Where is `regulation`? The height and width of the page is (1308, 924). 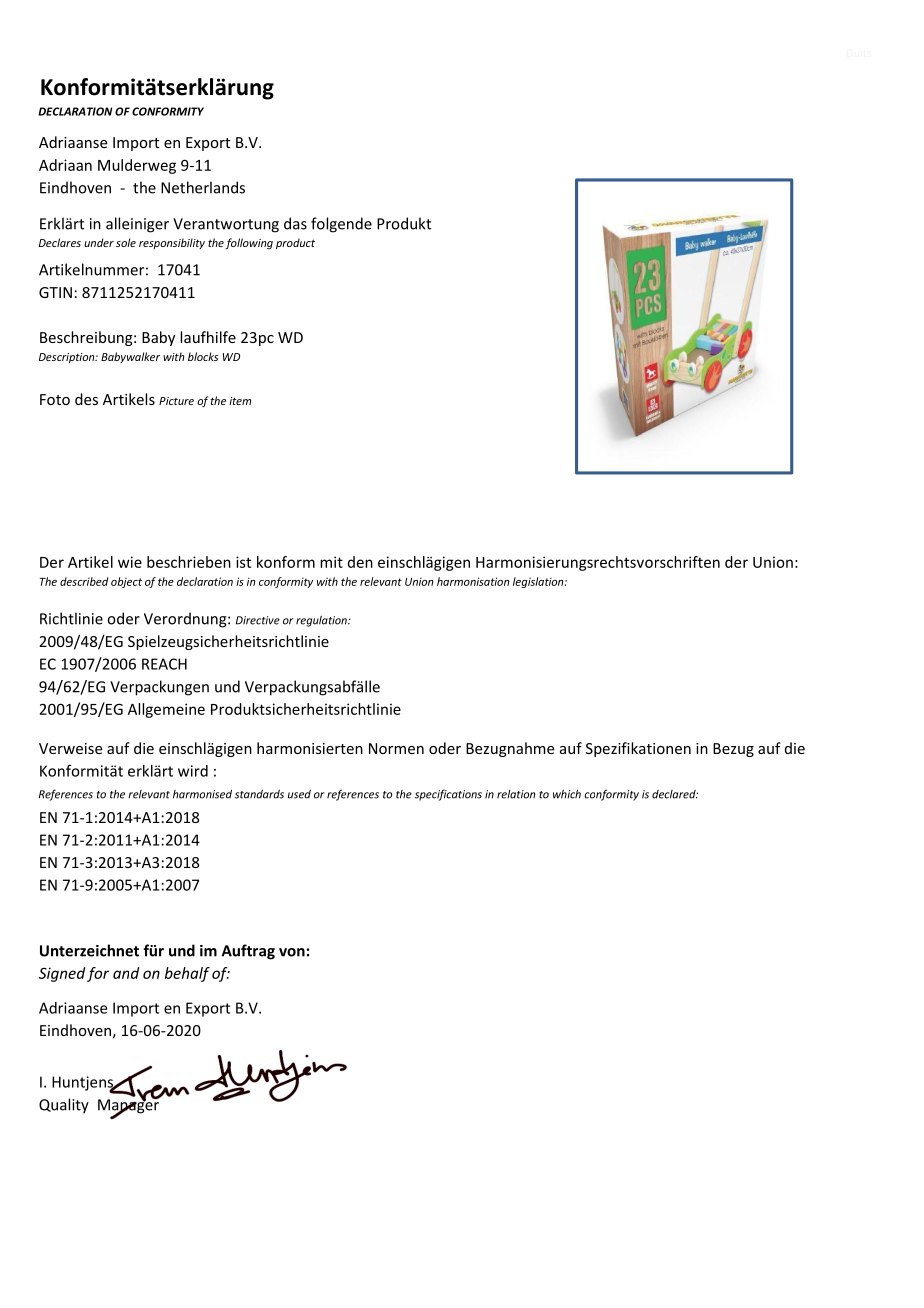
regulation is located at coordinates (322, 621).
